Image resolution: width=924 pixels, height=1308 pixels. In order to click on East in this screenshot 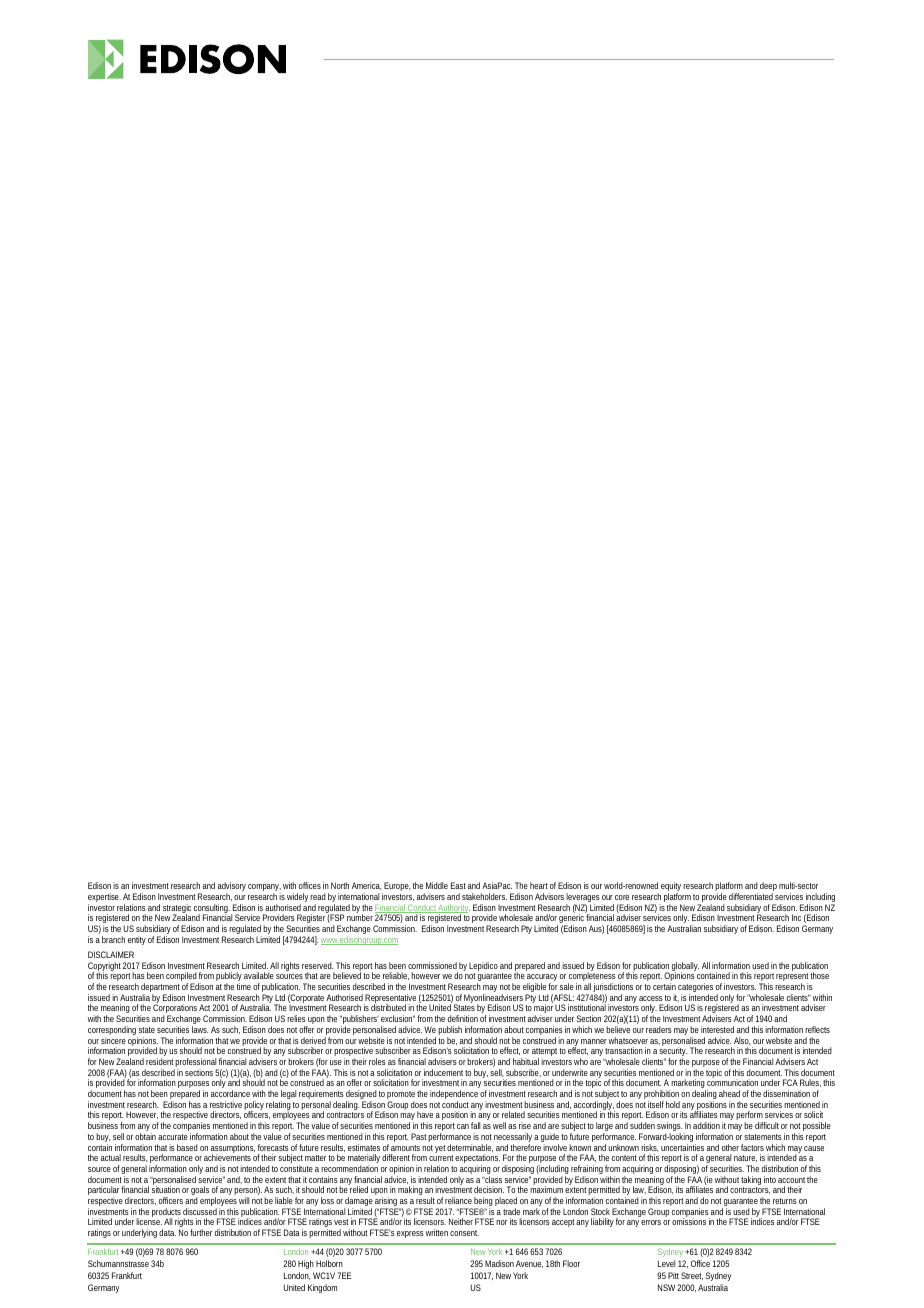, I will do `click(458, 885)`.
